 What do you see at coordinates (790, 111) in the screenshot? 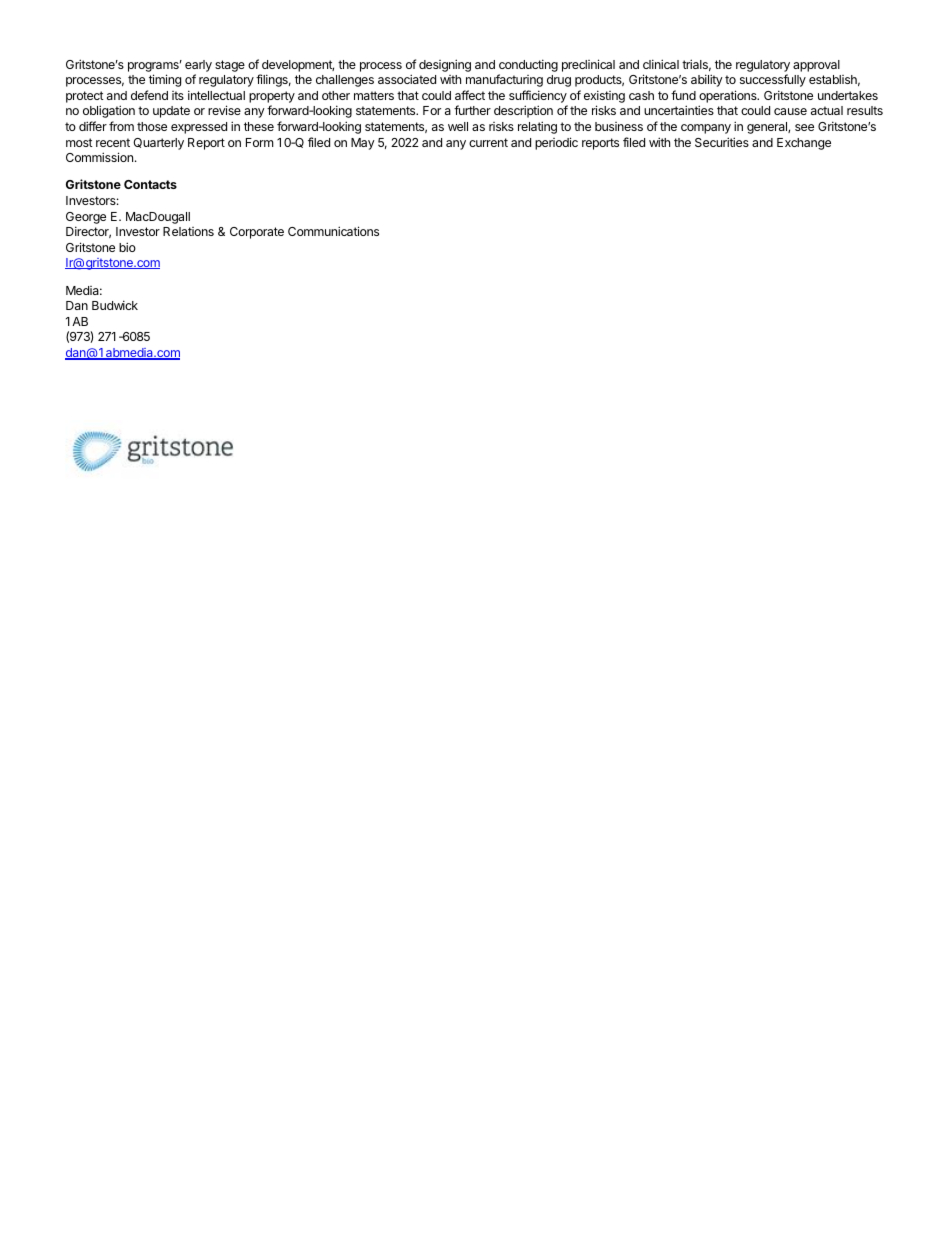
I see `cause` at bounding box center [790, 111].
